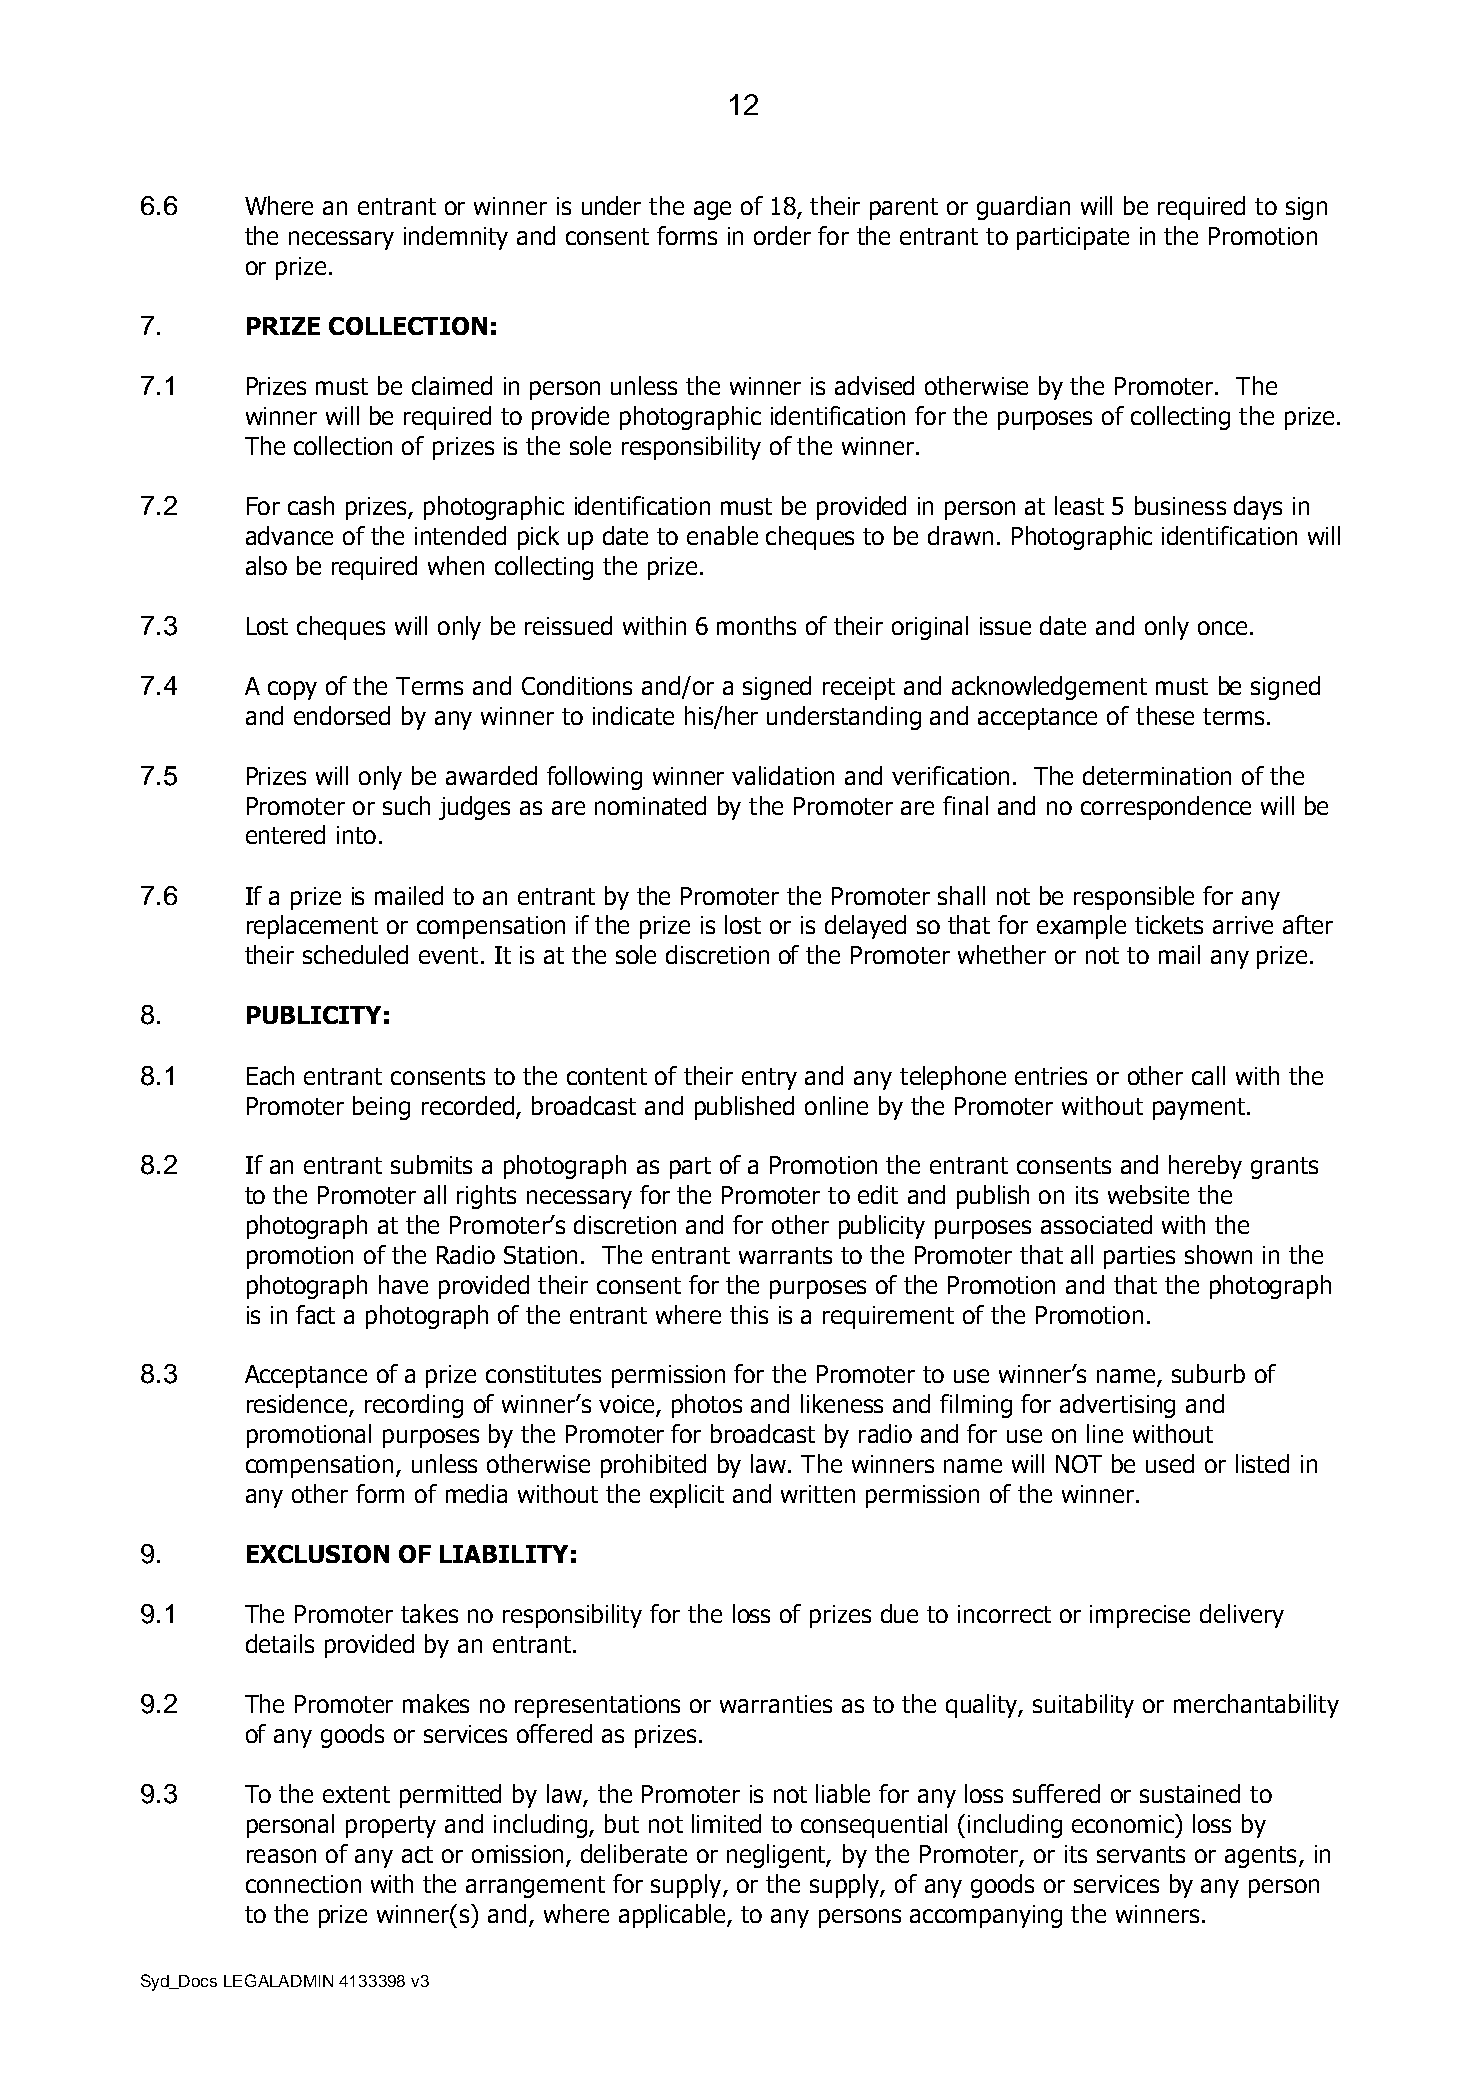  What do you see at coordinates (1166, 808) in the screenshot?
I see `correspondence` at bounding box center [1166, 808].
